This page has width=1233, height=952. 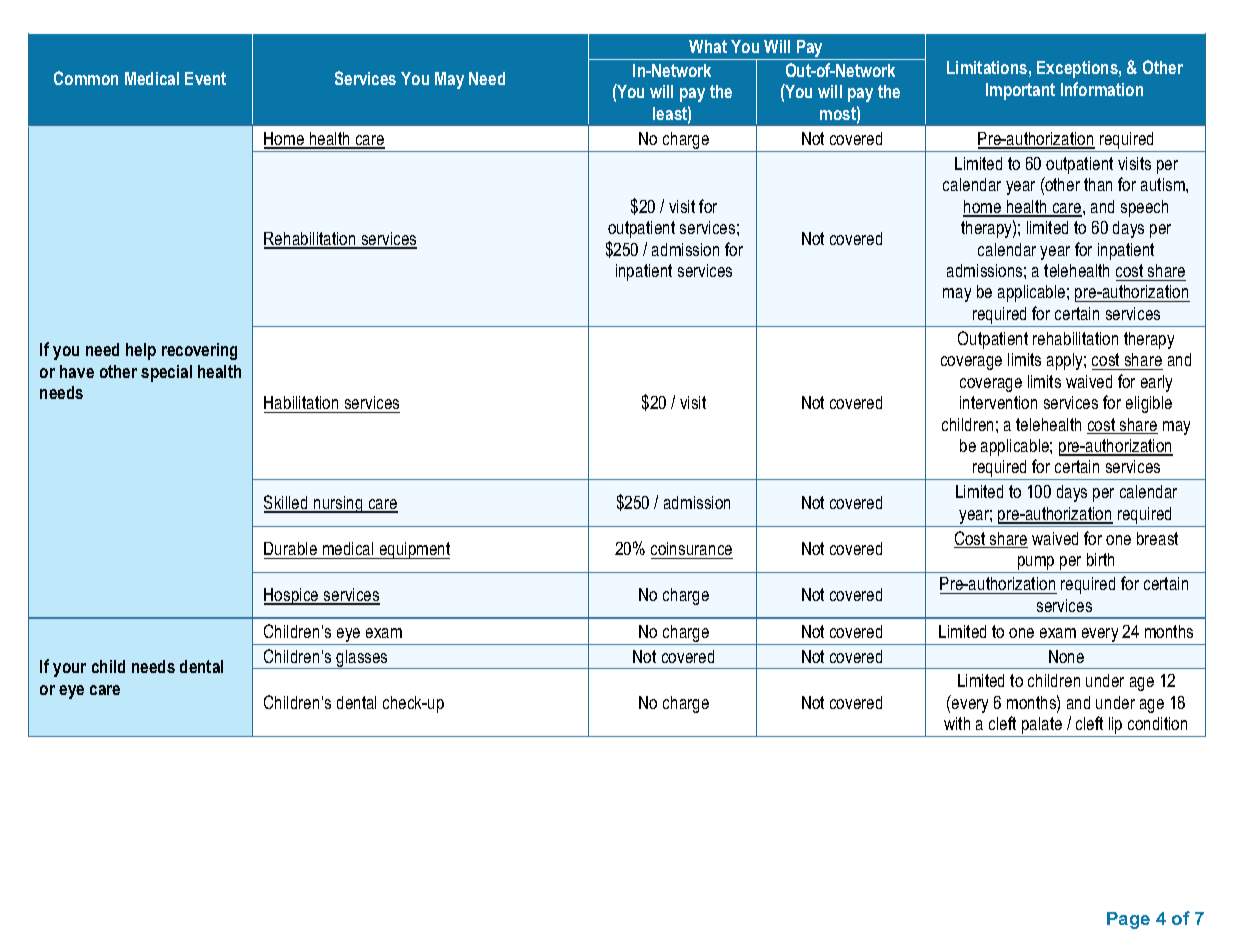 I want to click on What, so click(x=708, y=46).
